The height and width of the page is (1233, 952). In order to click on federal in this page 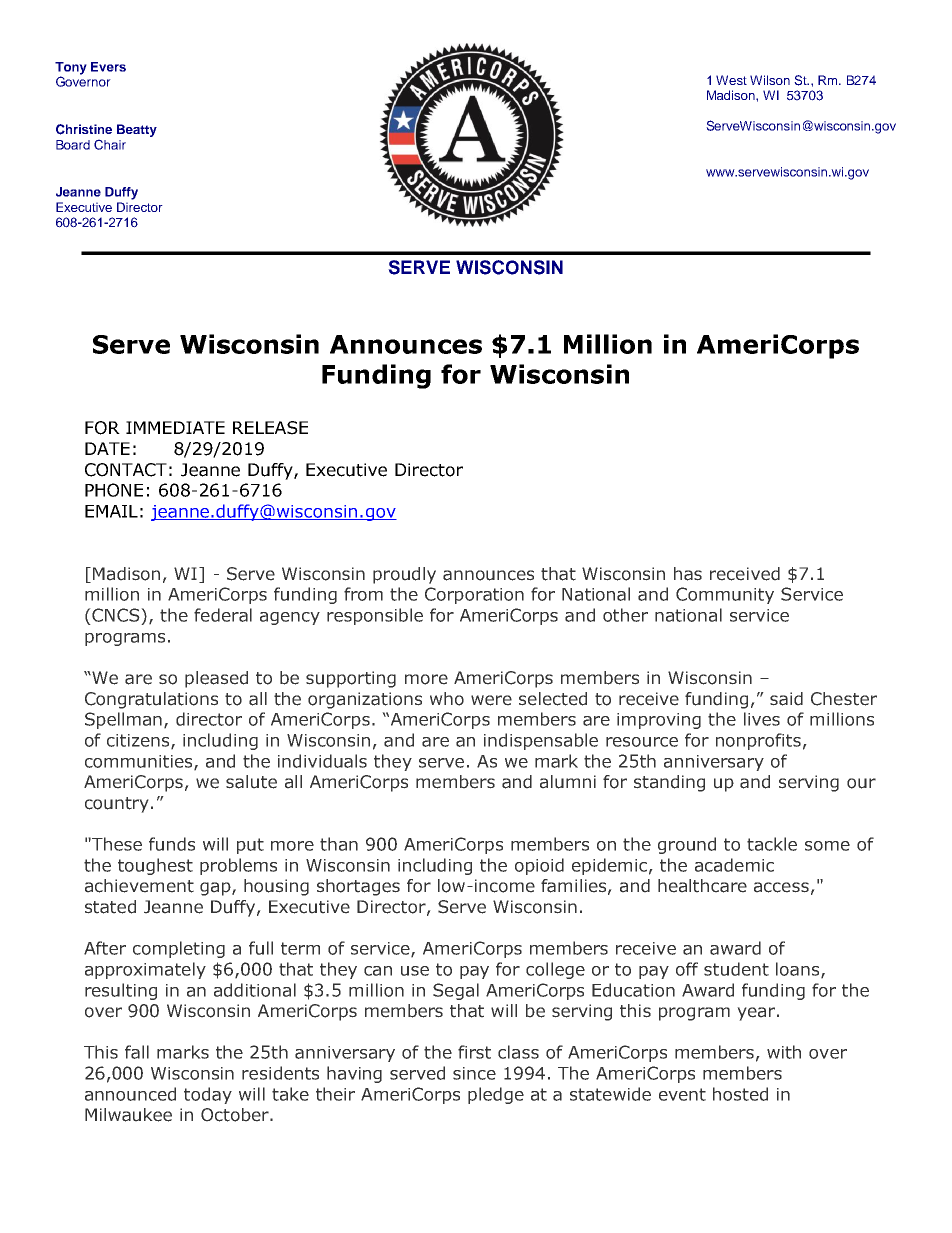, I will do `click(223, 615)`.
